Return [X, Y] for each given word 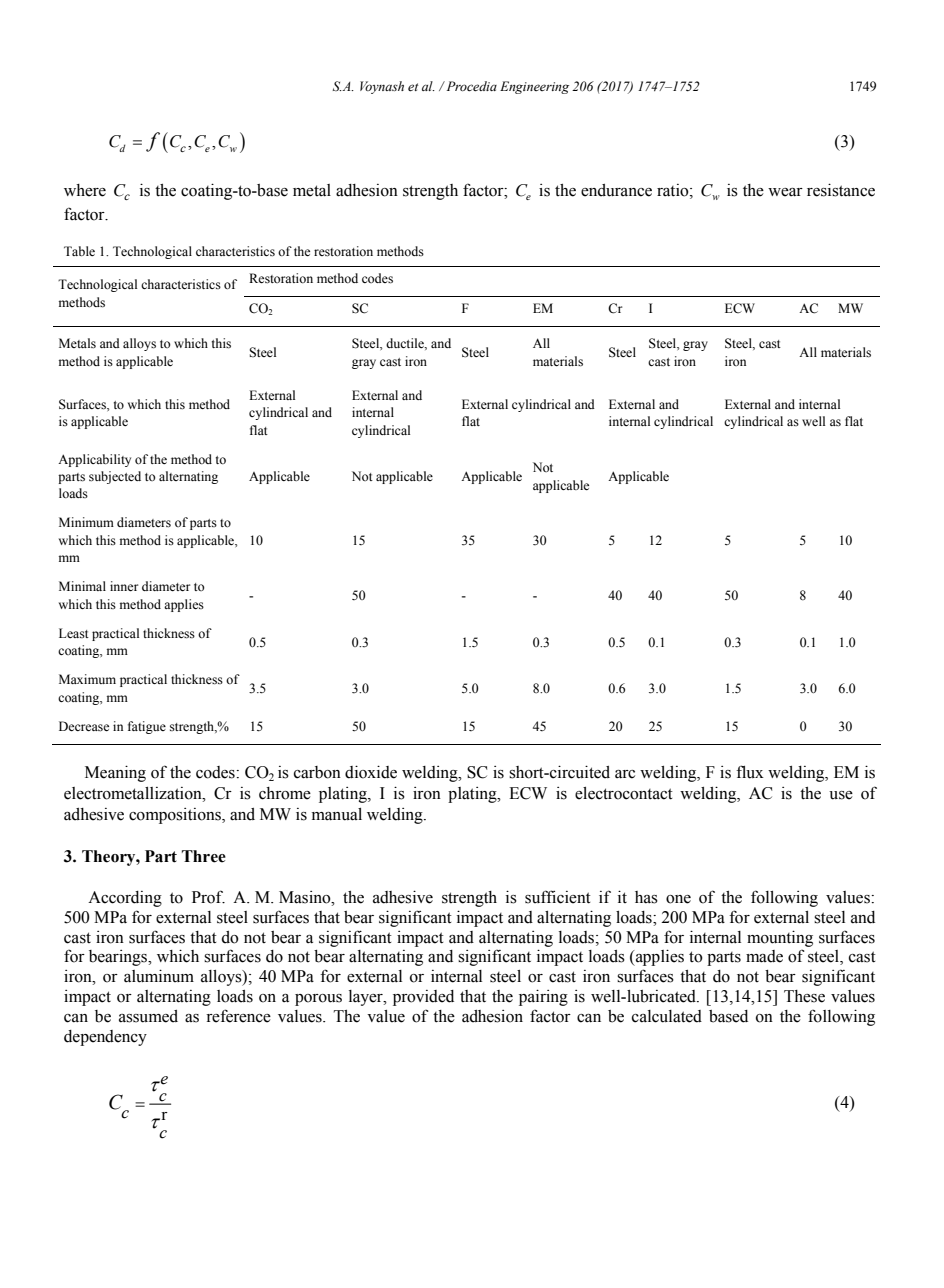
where [85, 190]
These [804, 996]
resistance [841, 190]
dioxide [371, 772]
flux [750, 772]
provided [423, 998]
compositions [176, 816]
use [841, 795]
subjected [115, 477]
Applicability [94, 460]
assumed [148, 1016]
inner [124, 586]
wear [785, 192]
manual [337, 814]
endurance [616, 190]
